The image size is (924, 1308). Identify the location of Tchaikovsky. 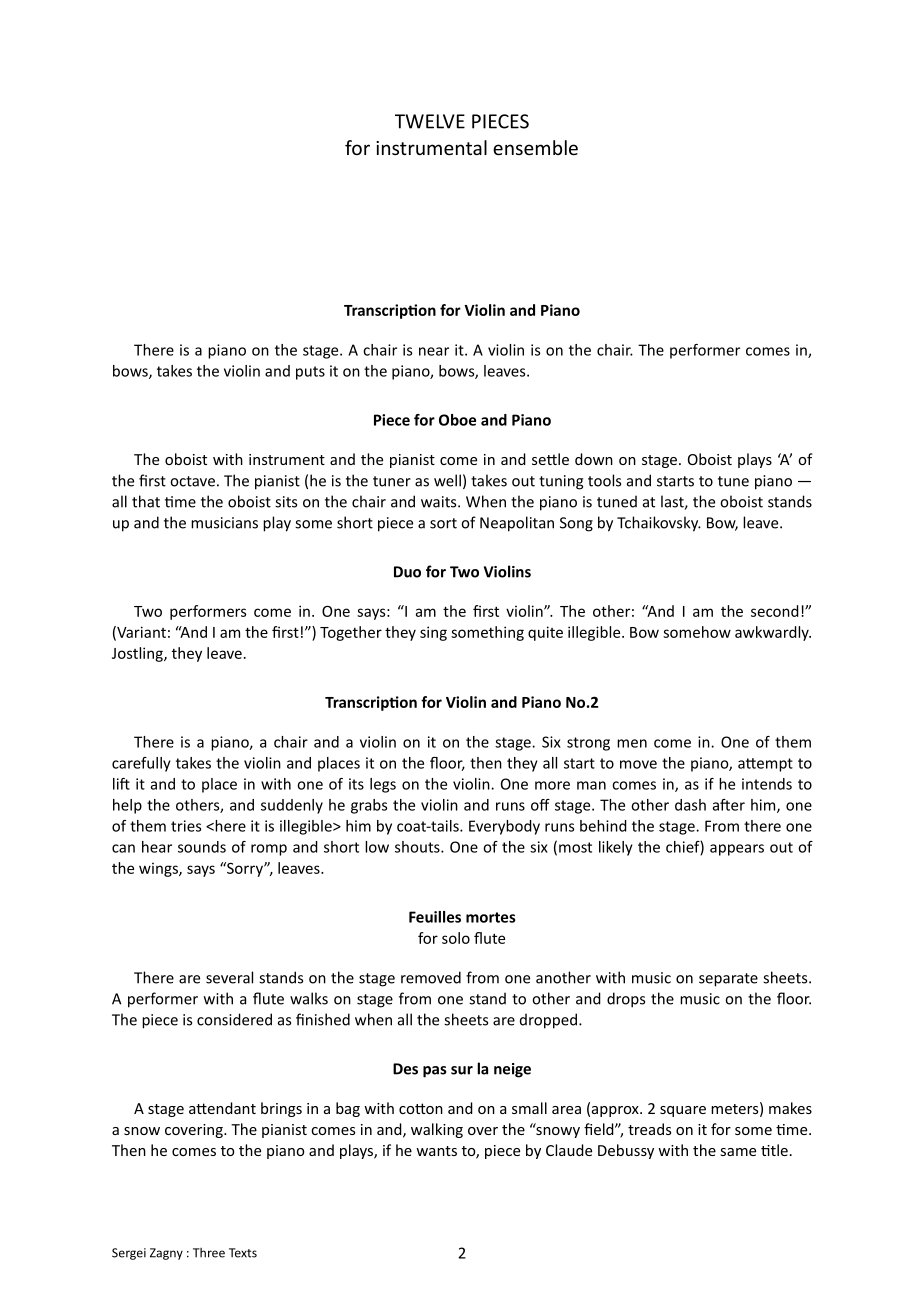
(659, 524).
